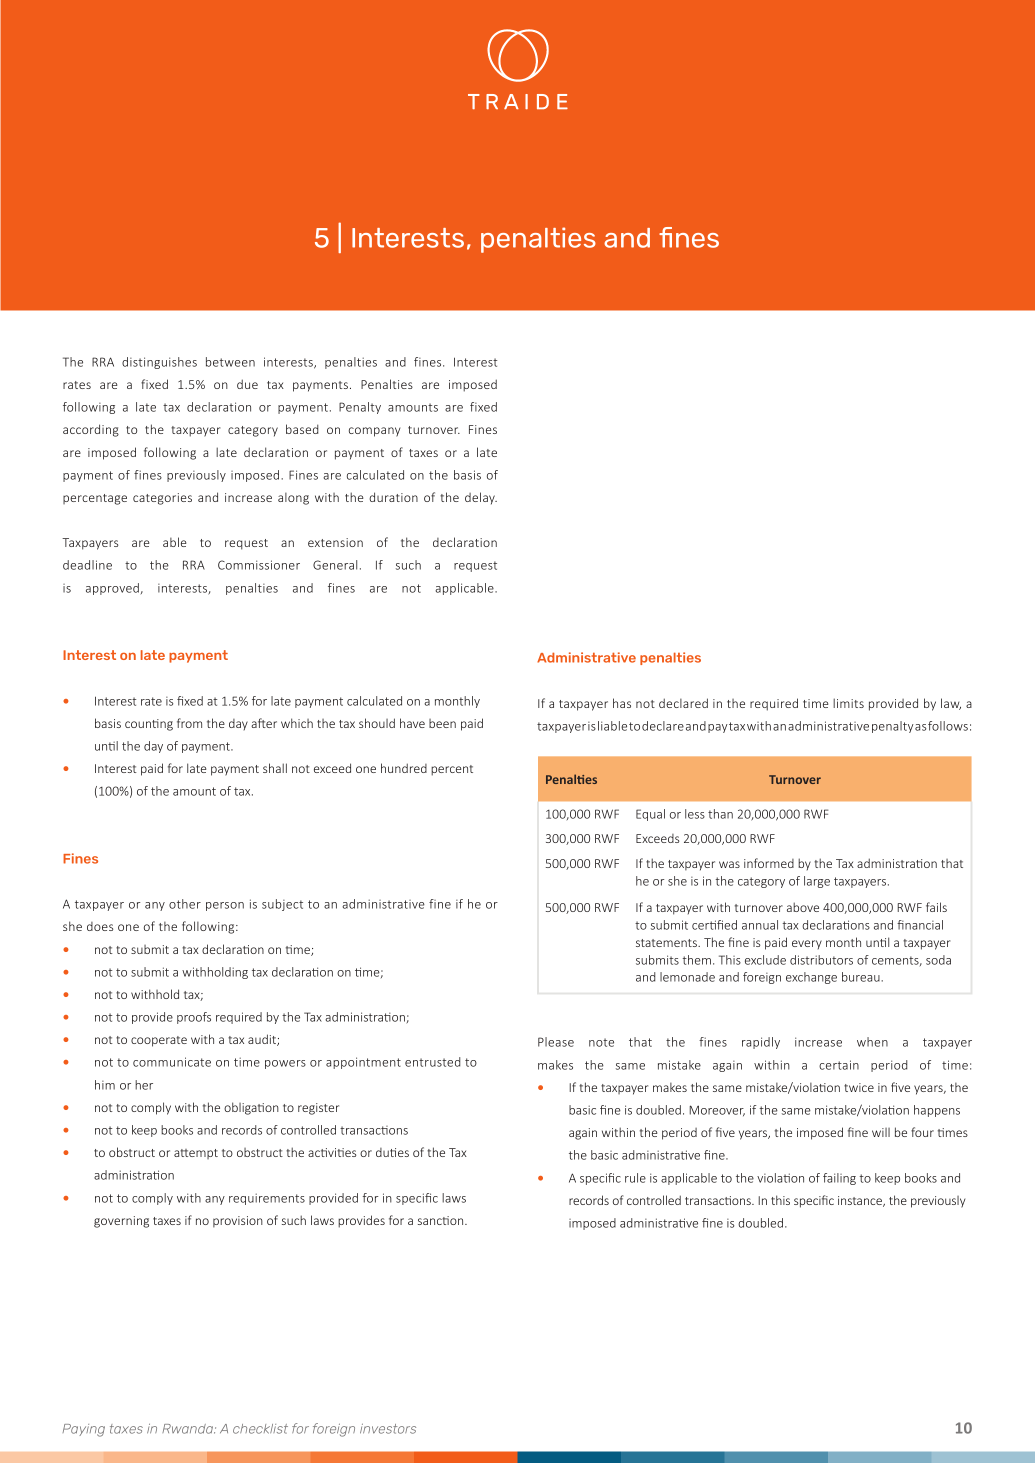  I want to click on distinguishes, so click(159, 363).
